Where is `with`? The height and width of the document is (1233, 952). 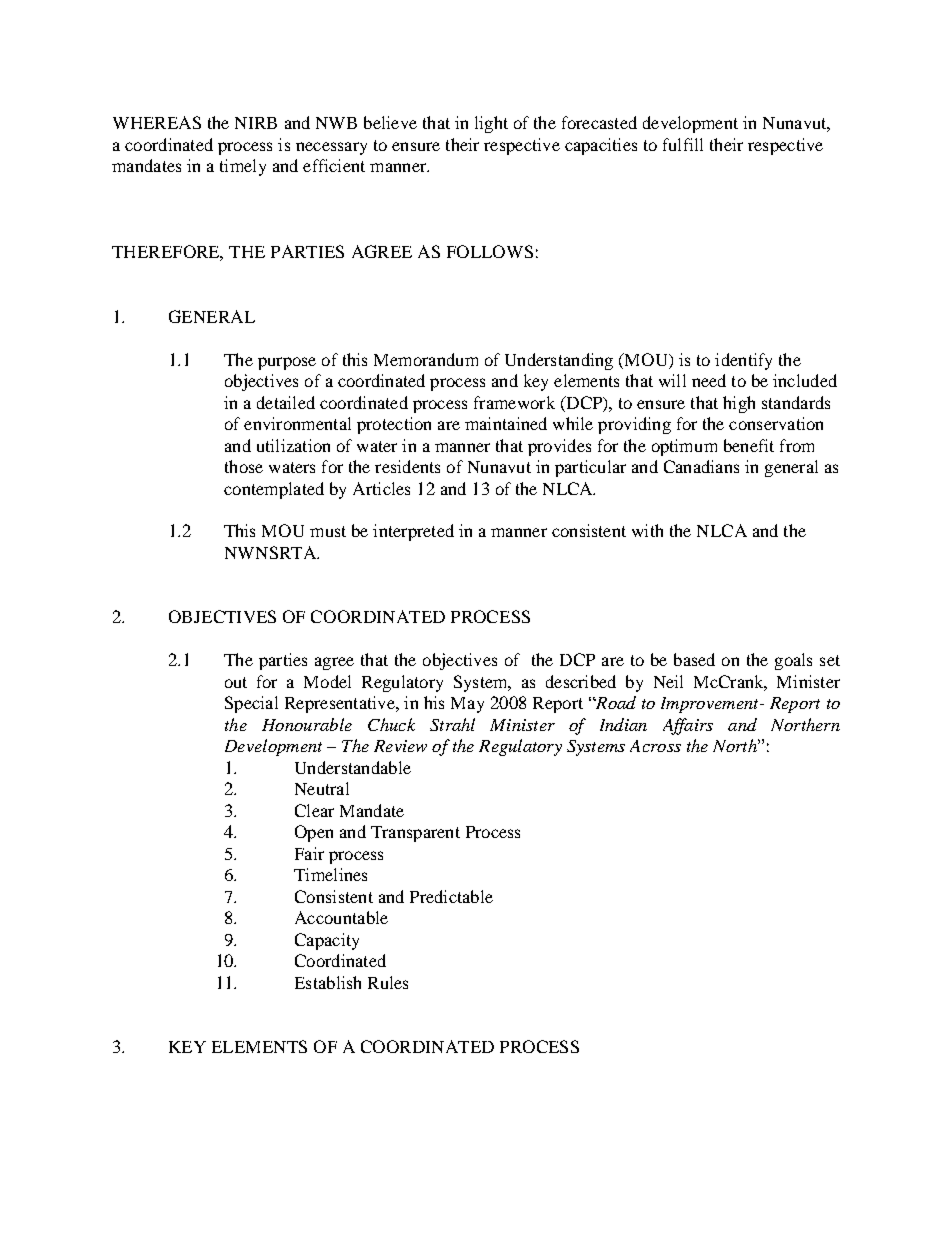 with is located at coordinates (647, 530).
